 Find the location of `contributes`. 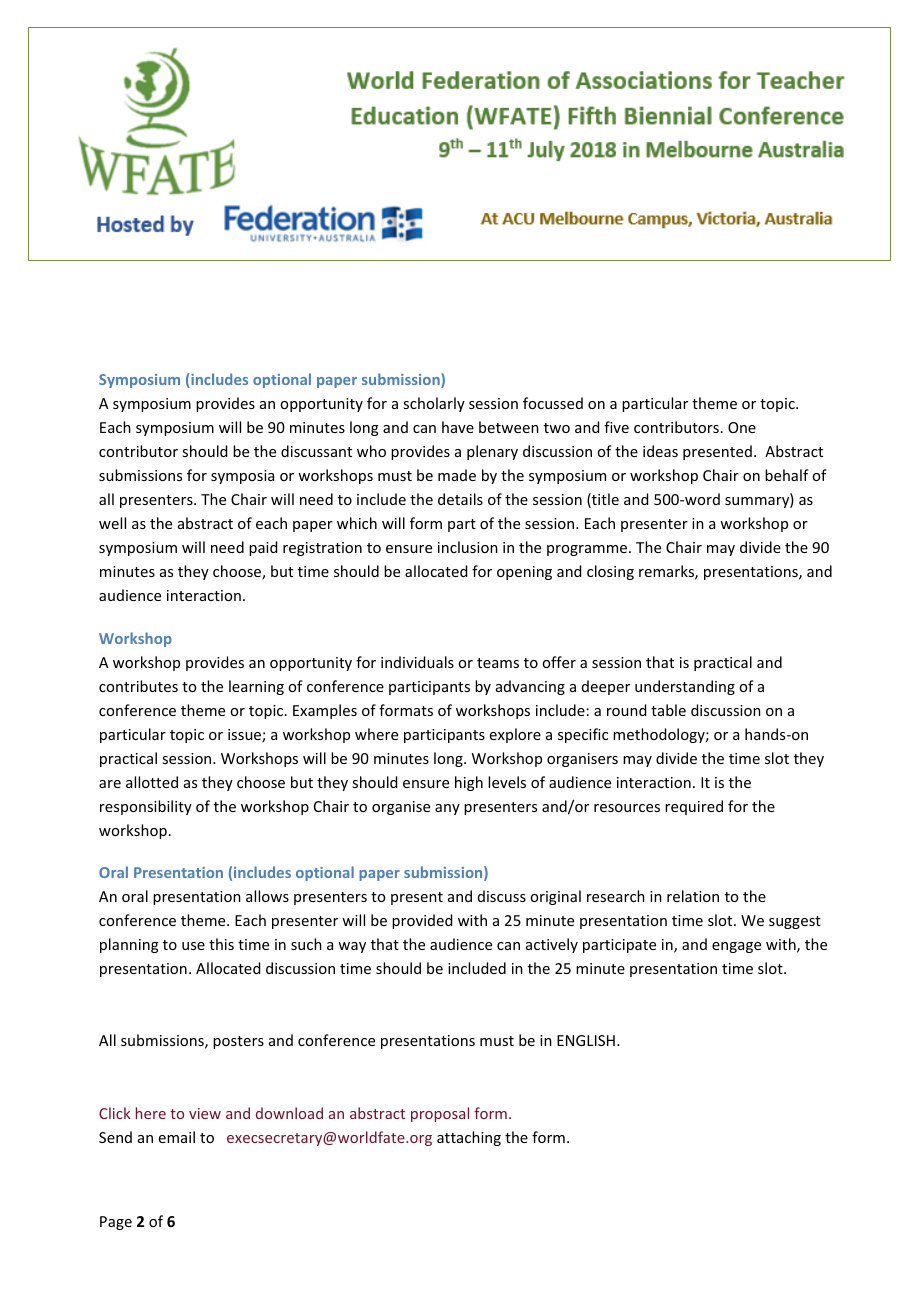

contributes is located at coordinates (138, 686).
